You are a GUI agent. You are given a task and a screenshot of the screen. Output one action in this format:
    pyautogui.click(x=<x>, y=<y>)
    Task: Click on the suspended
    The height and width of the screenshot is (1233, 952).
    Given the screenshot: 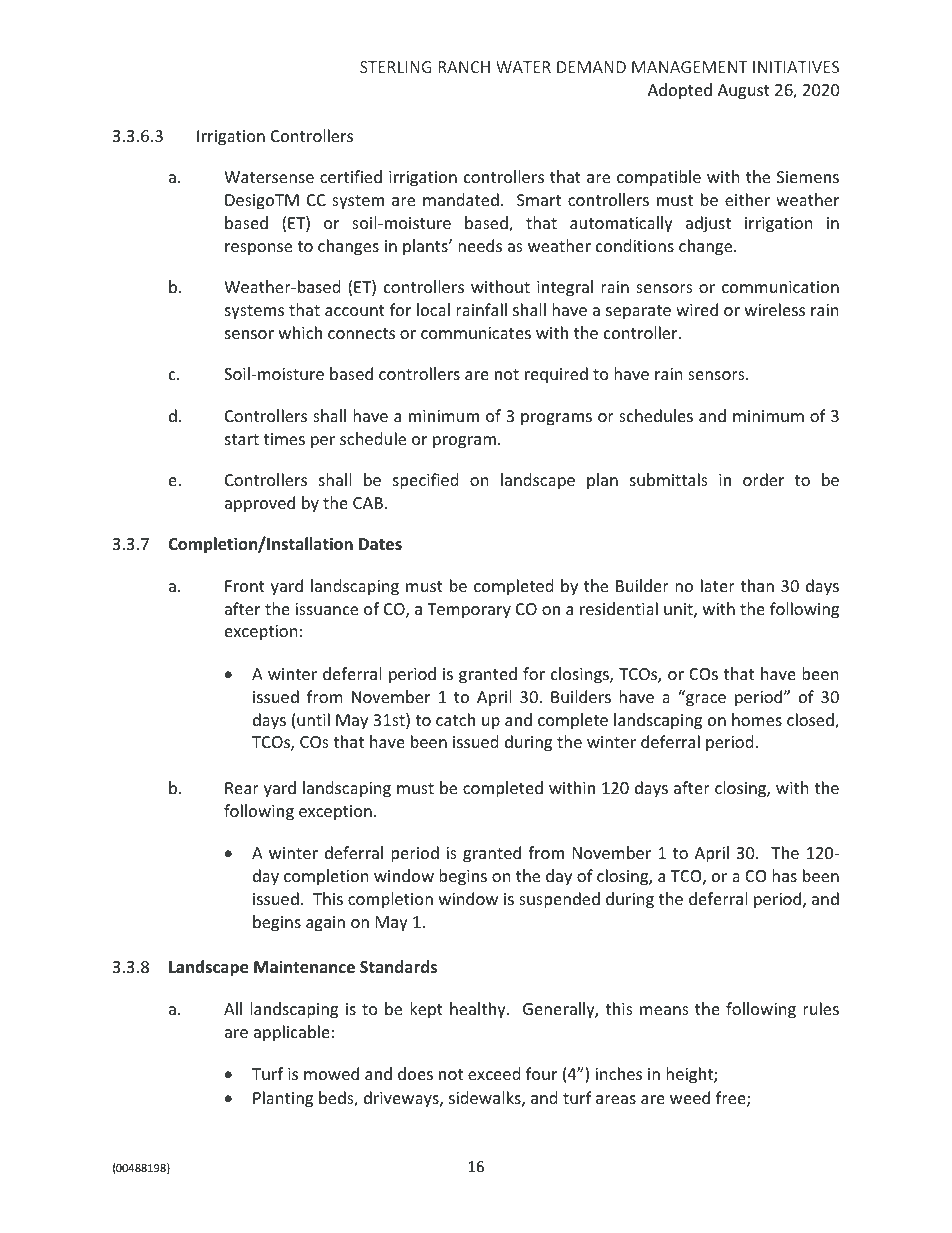 What is the action you would take?
    pyautogui.click(x=559, y=900)
